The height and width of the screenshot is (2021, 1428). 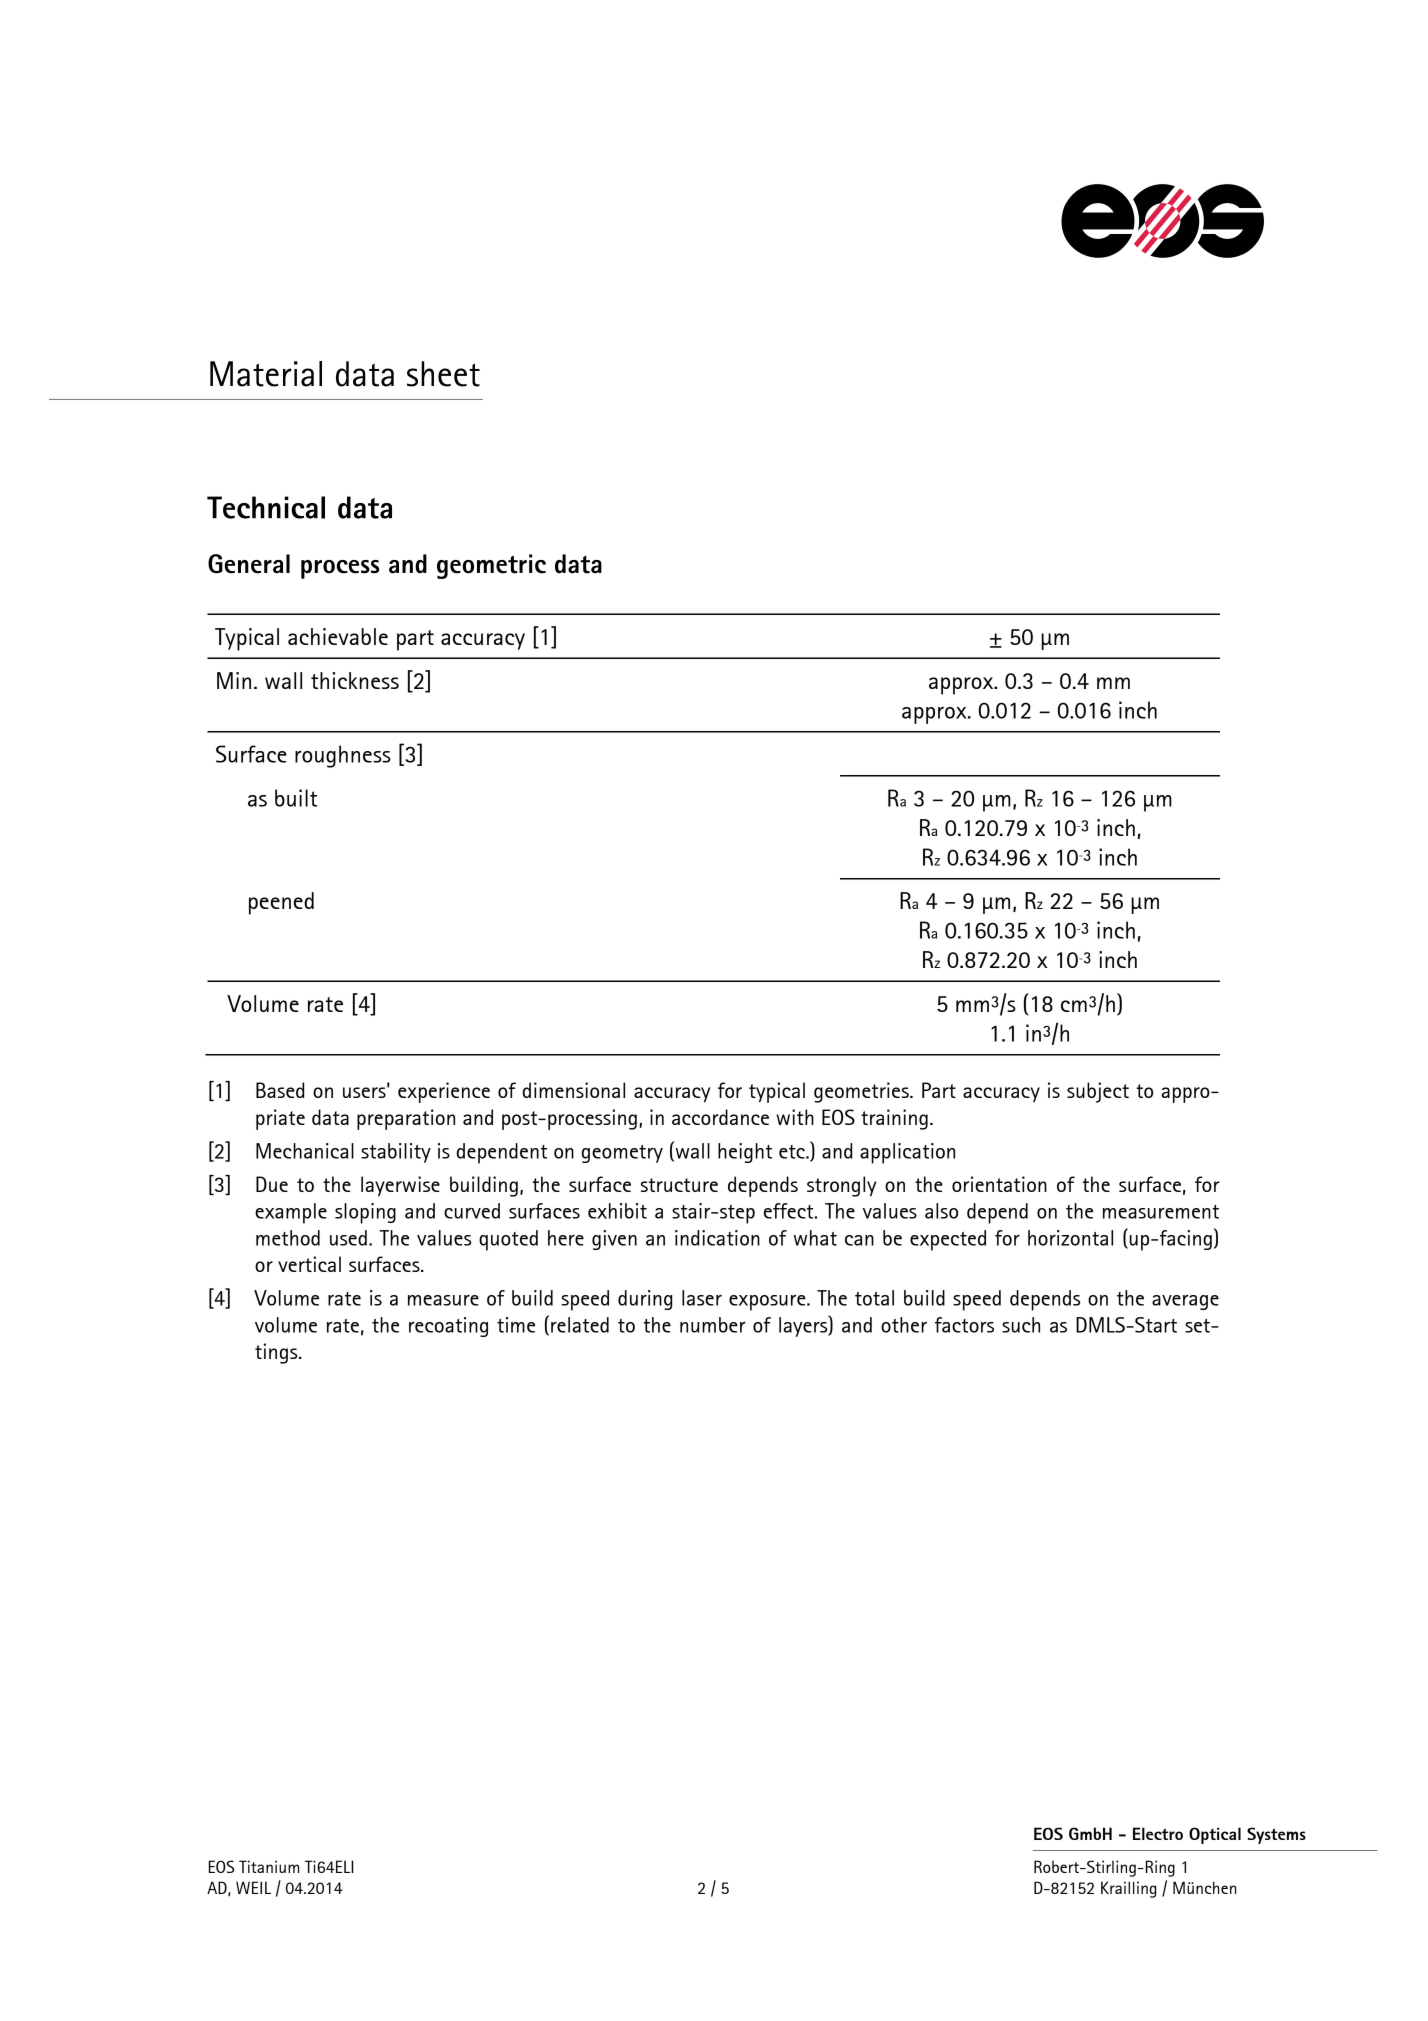 What do you see at coordinates (309, 1264) in the screenshot?
I see `vertical` at bounding box center [309, 1264].
